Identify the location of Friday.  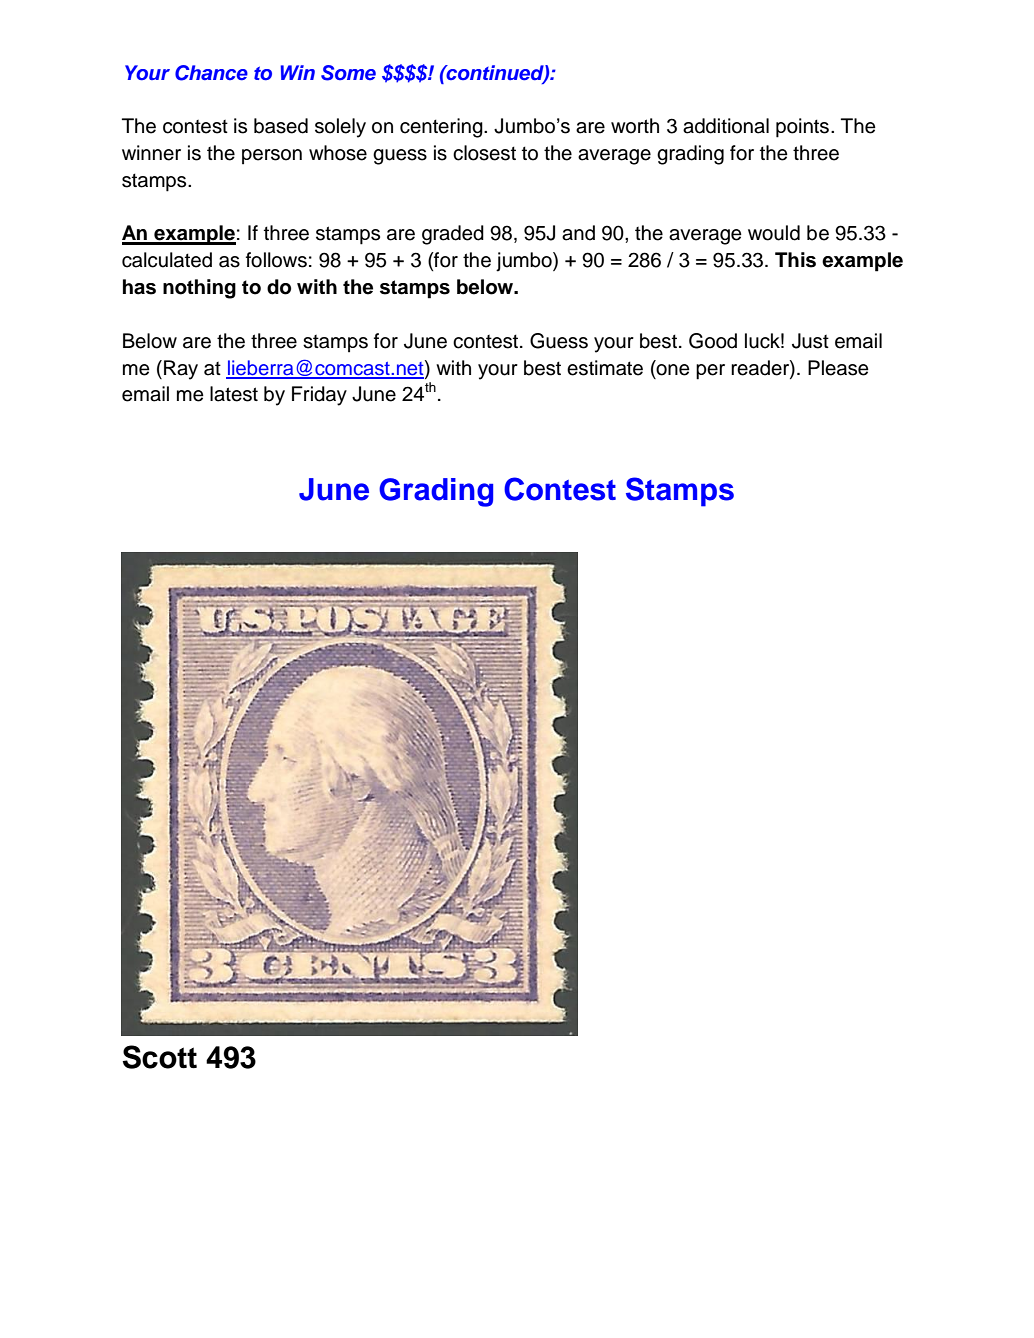
(319, 396).
